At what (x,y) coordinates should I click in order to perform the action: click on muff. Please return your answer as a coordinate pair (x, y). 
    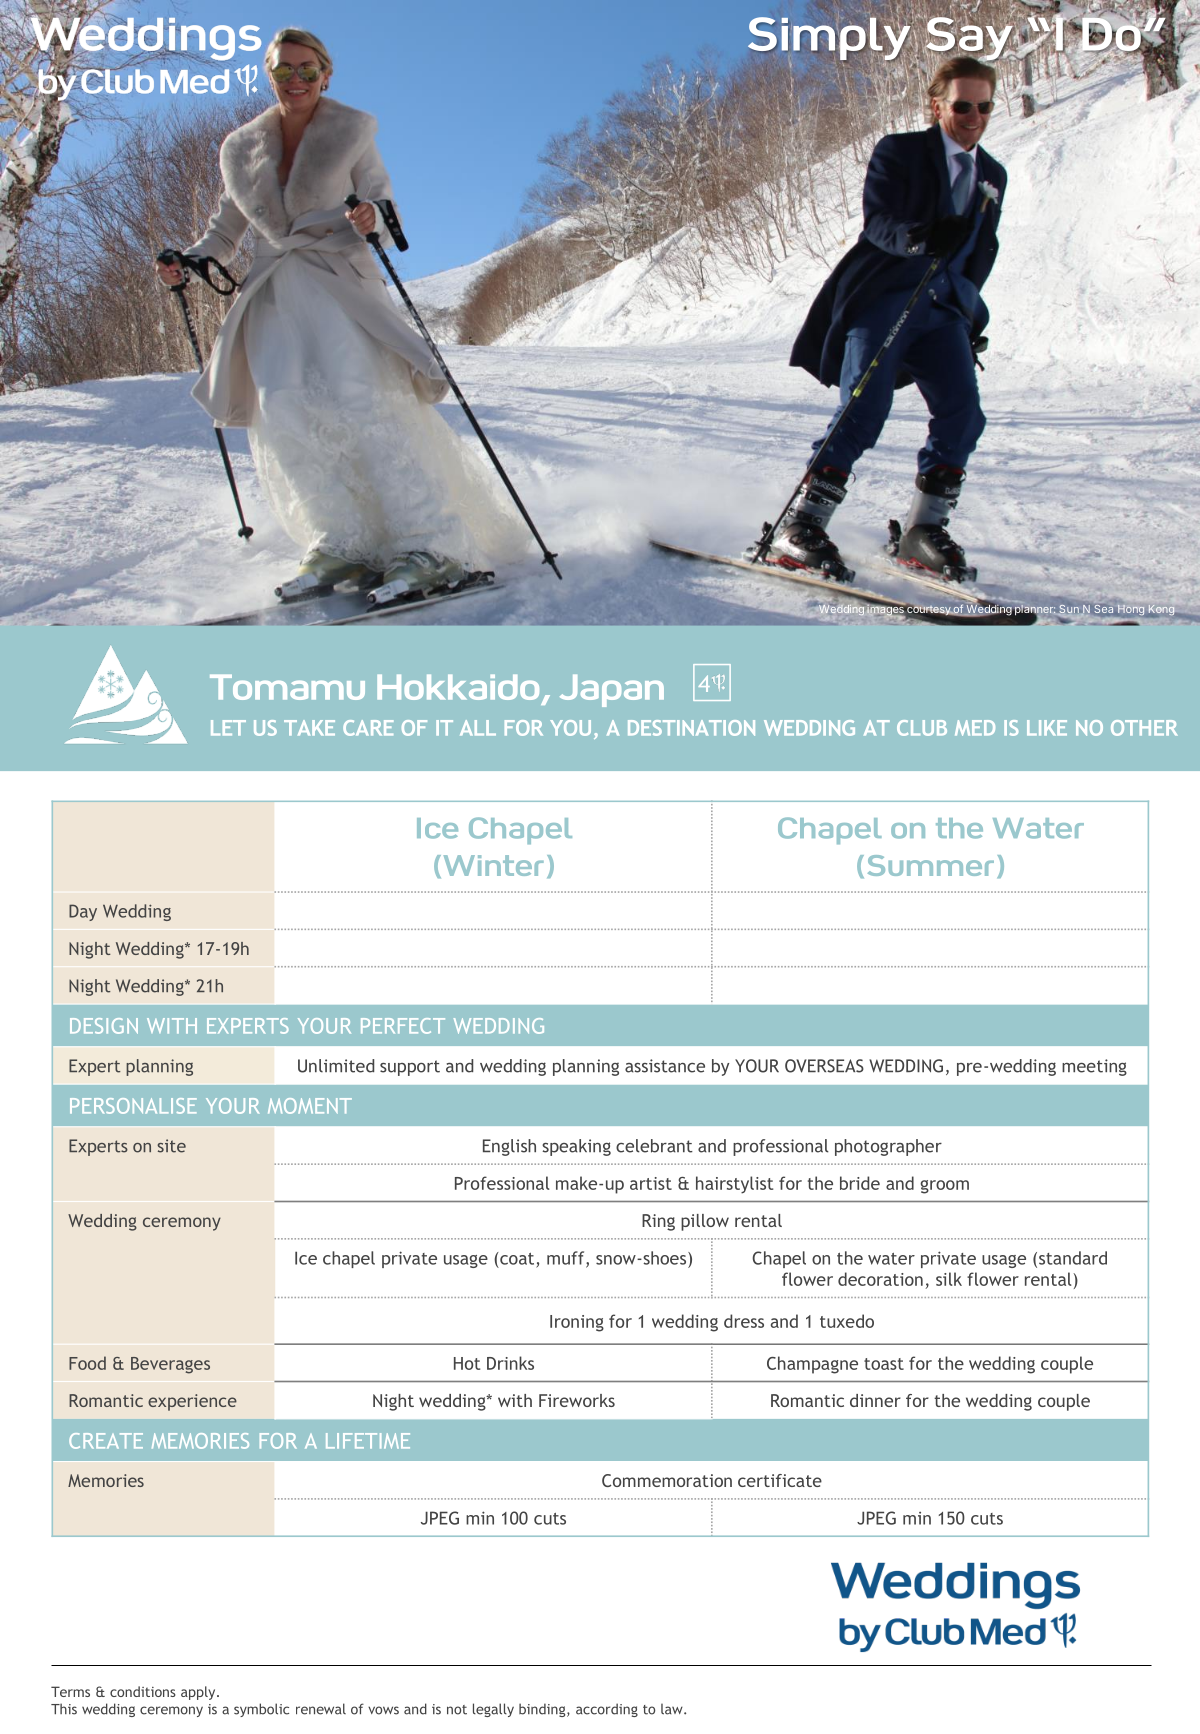
    Looking at the image, I should click on (567, 1259).
